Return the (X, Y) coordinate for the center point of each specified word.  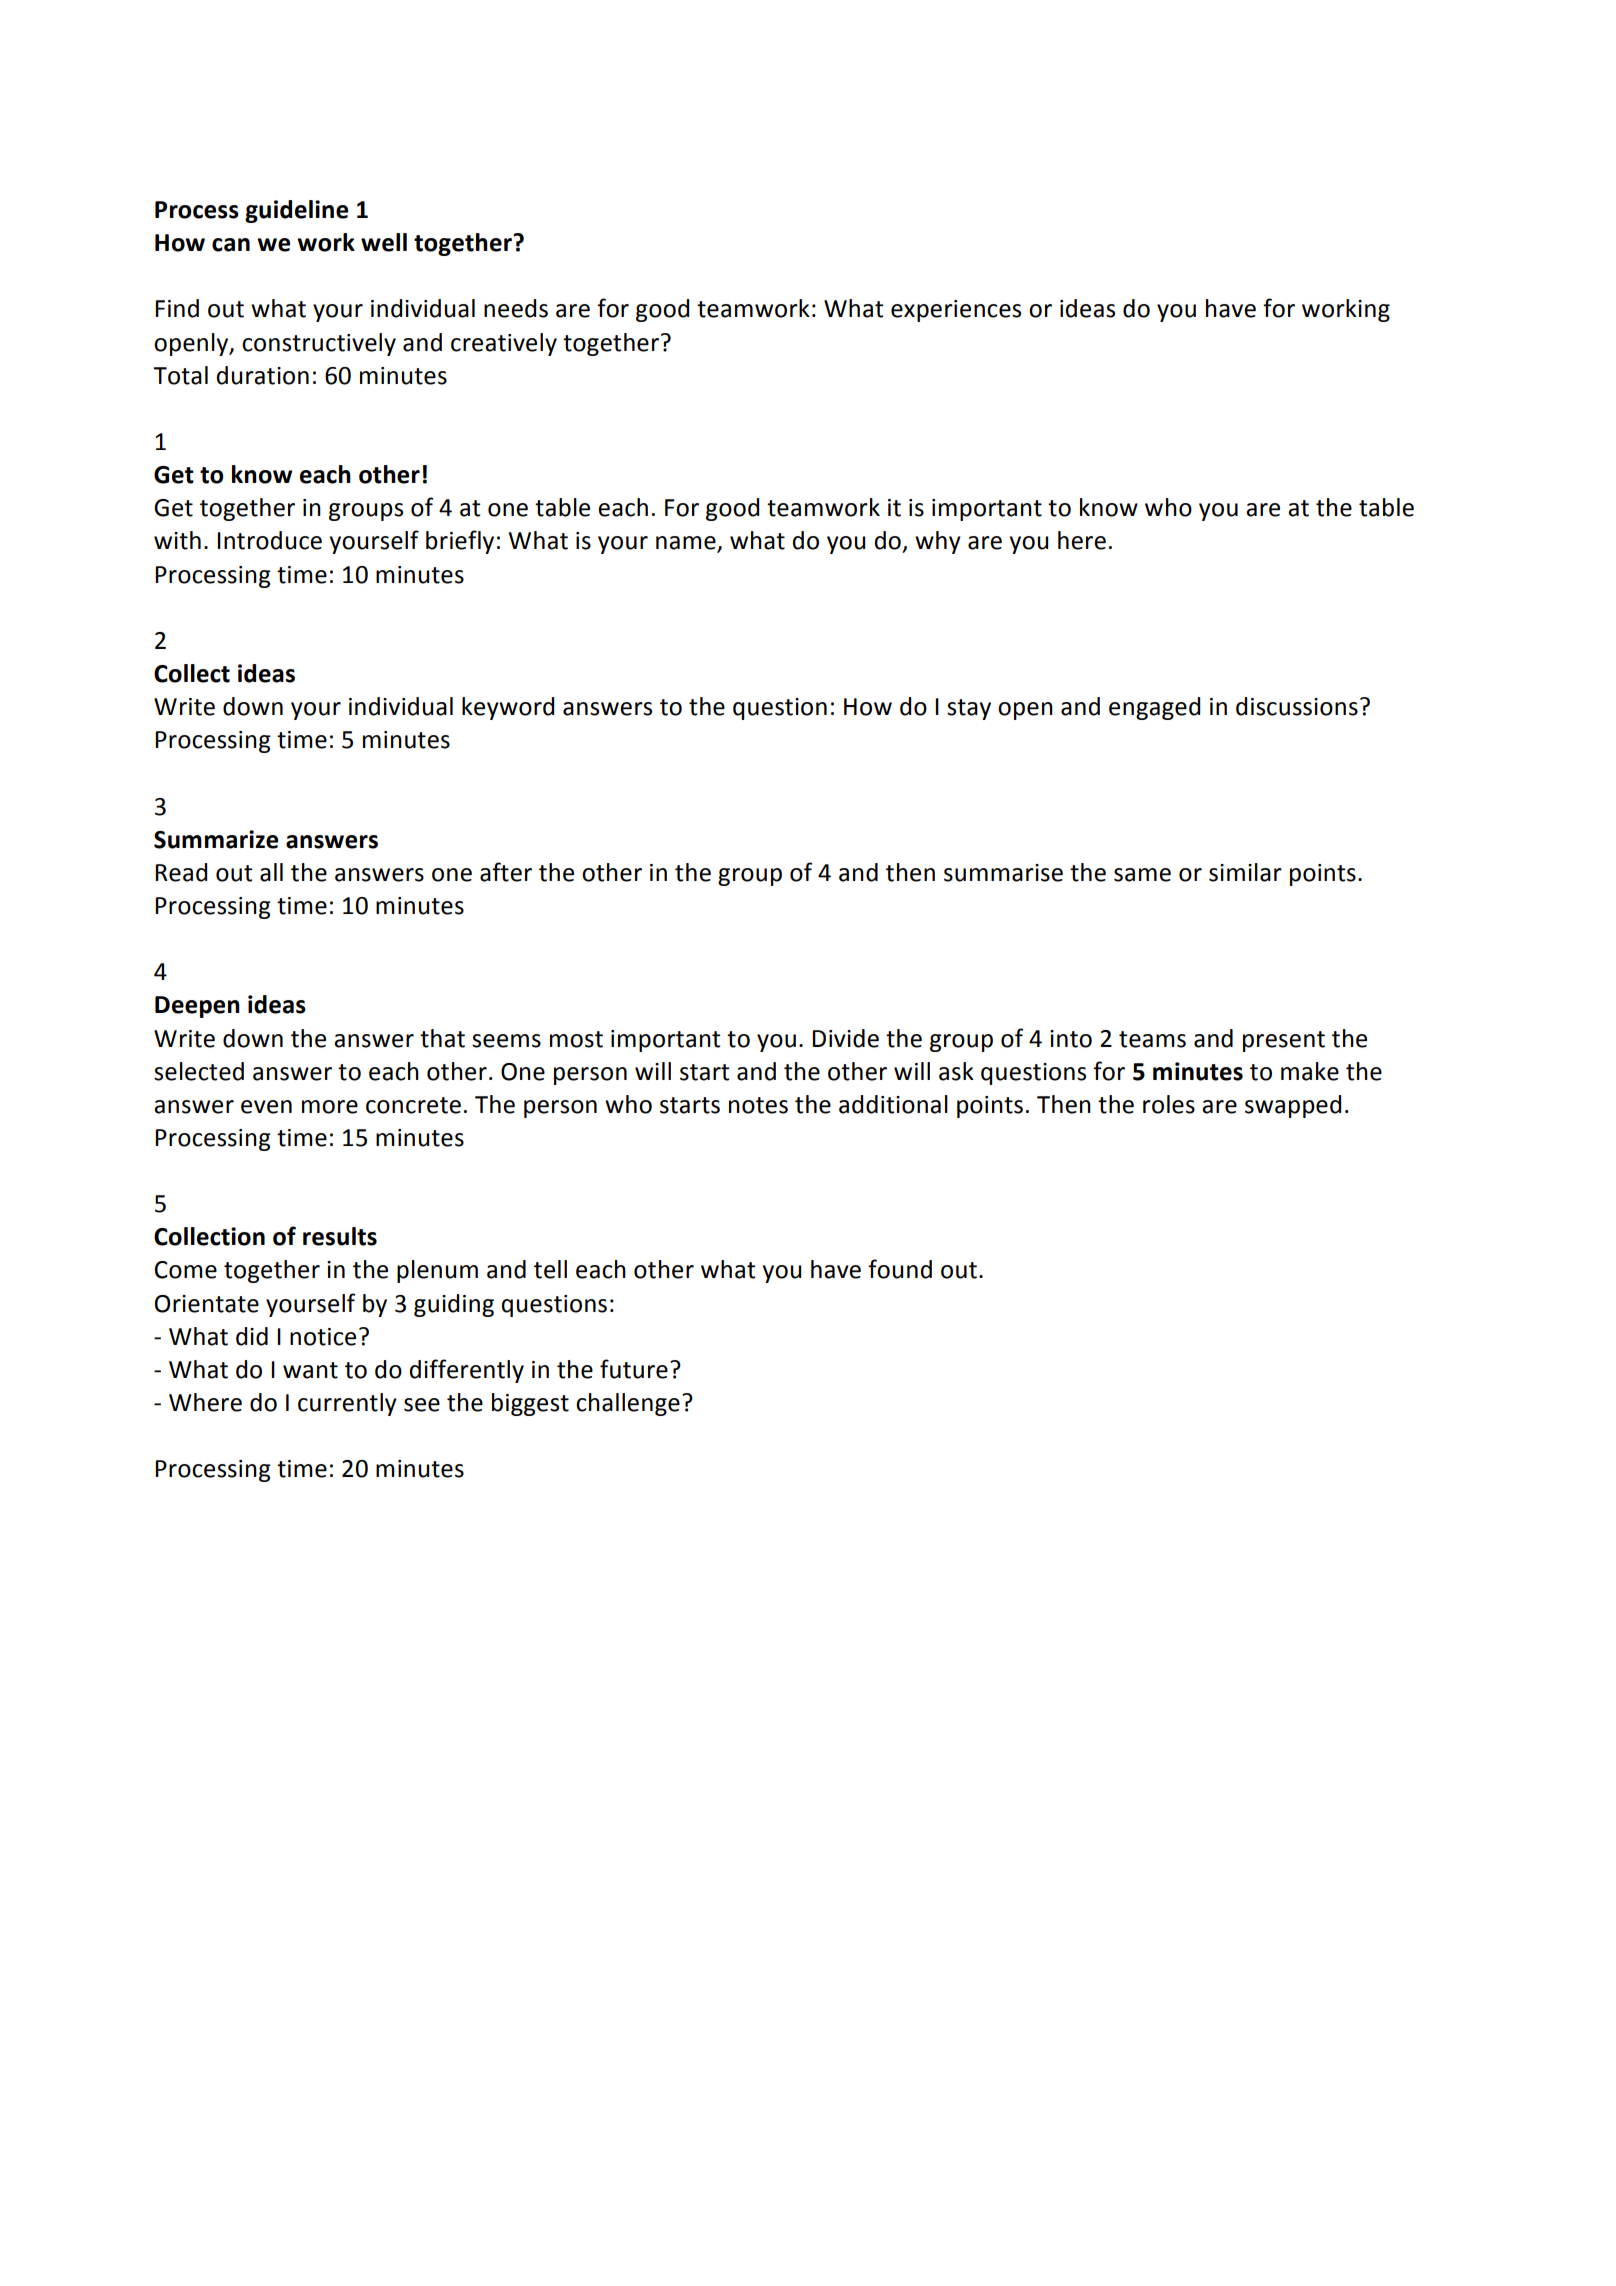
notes (758, 1105)
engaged (1154, 708)
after (506, 872)
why (938, 542)
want (310, 1370)
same (1142, 875)
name (687, 544)
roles (1169, 1104)
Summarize (216, 839)
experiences (956, 311)
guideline (296, 211)
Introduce (269, 540)
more (330, 1107)
